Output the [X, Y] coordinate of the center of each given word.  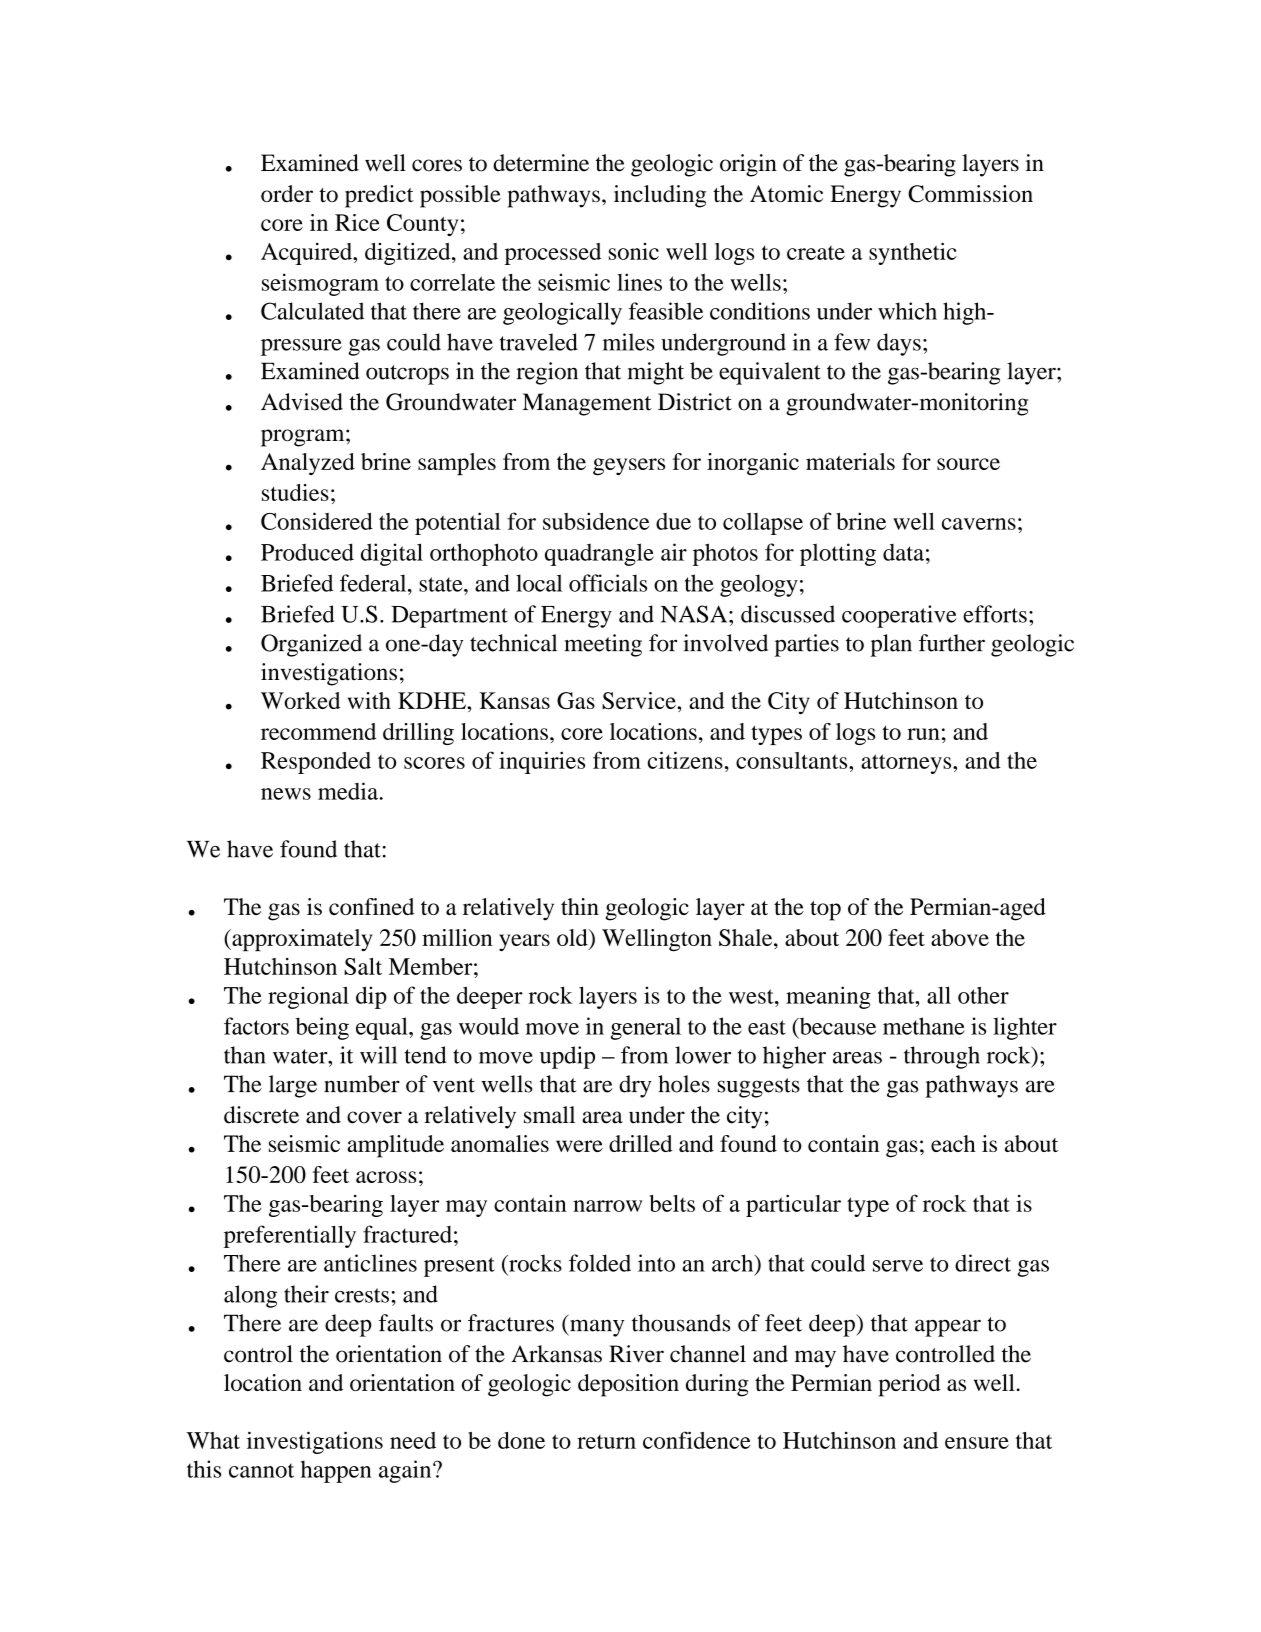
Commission [970, 194]
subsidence [596, 521]
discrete [261, 1115]
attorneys [907, 764]
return [606, 1442]
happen [336, 1471]
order [287, 193]
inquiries [542, 762]
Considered [317, 521]
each [953, 1143]
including [660, 196]
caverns [979, 524]
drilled [641, 1143]
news [286, 794]
